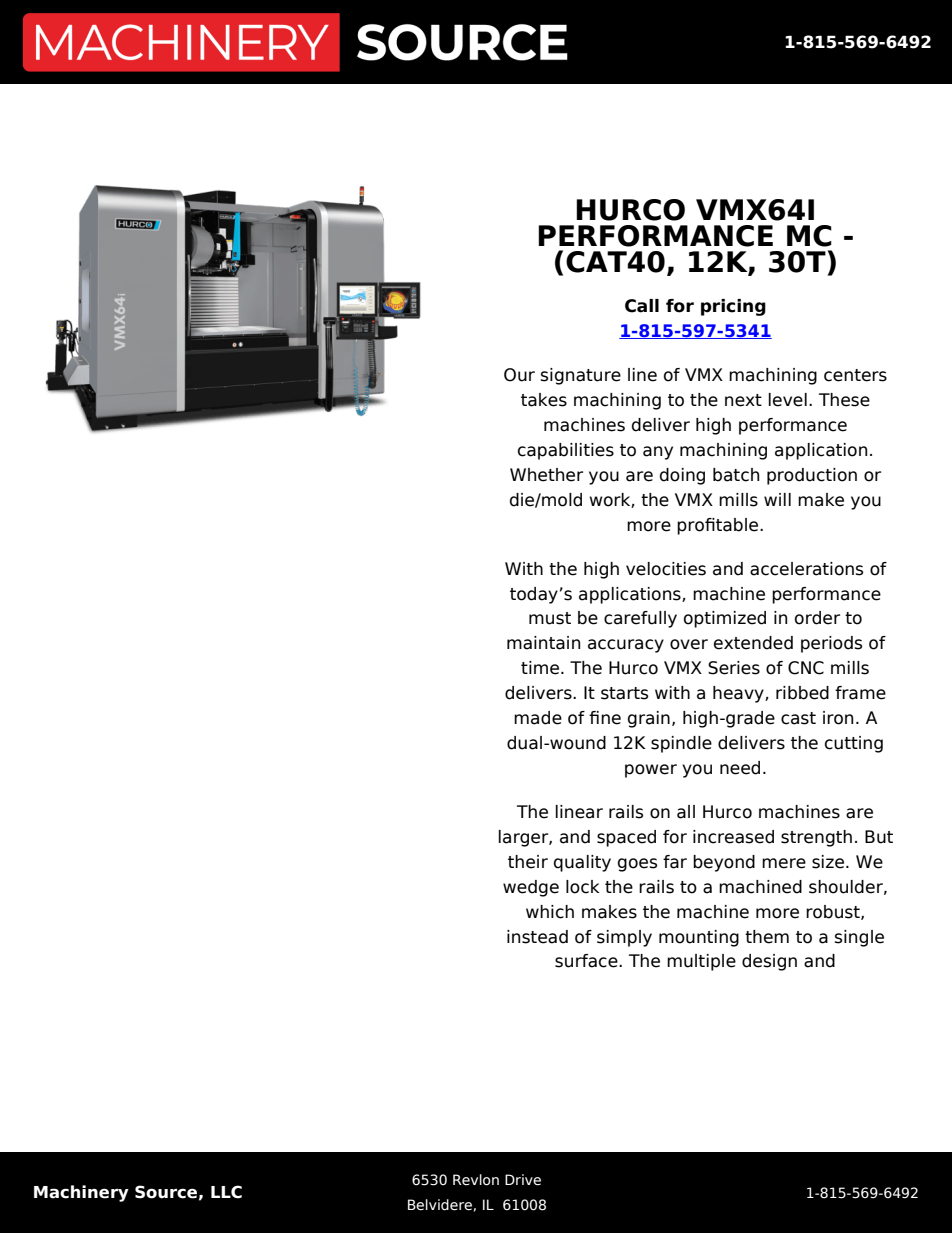 This screenshot has width=952, height=1233. Describe the element at coordinates (587, 961) in the screenshot. I see `surface` at that location.
